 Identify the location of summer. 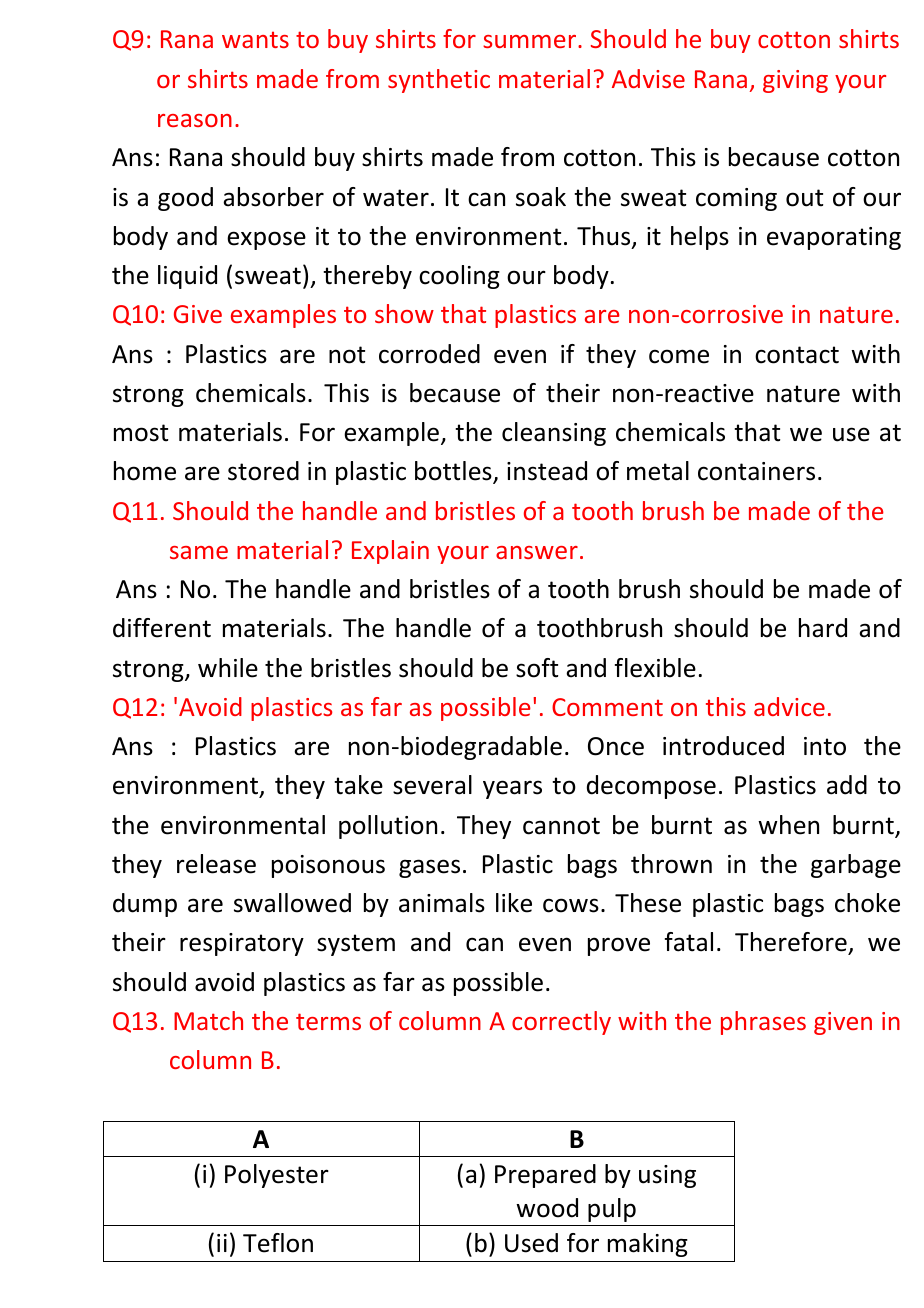
(531, 41).
